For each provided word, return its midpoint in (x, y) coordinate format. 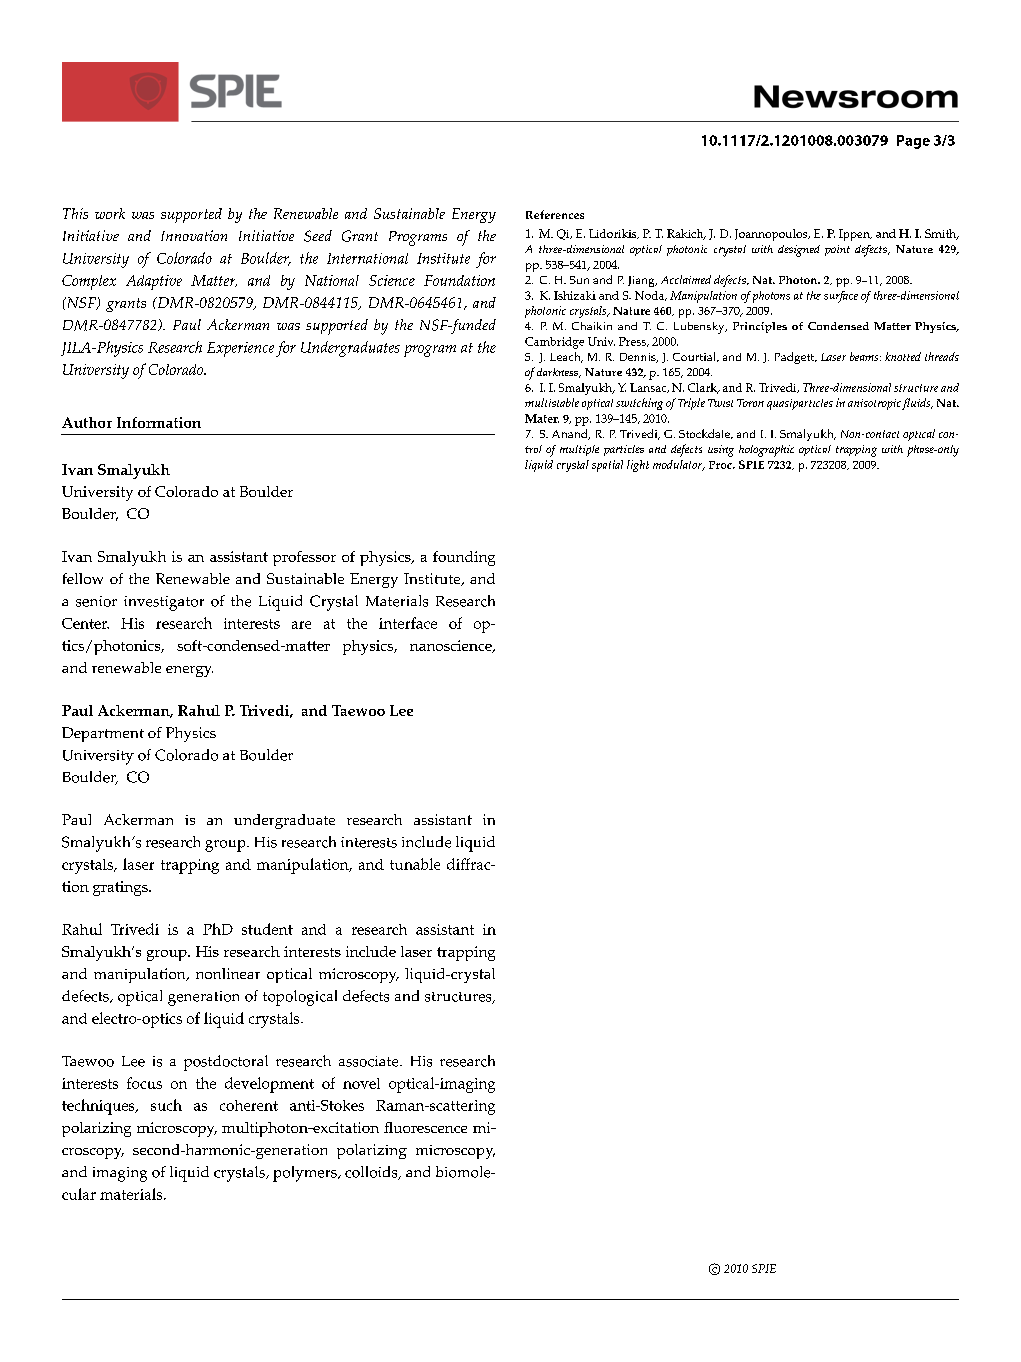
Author (87, 422)
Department (103, 734)
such (166, 1105)
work (110, 213)
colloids (372, 1173)
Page (913, 142)
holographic (766, 451)
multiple (579, 450)
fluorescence (425, 1127)
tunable (415, 864)
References (555, 214)
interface (408, 623)
